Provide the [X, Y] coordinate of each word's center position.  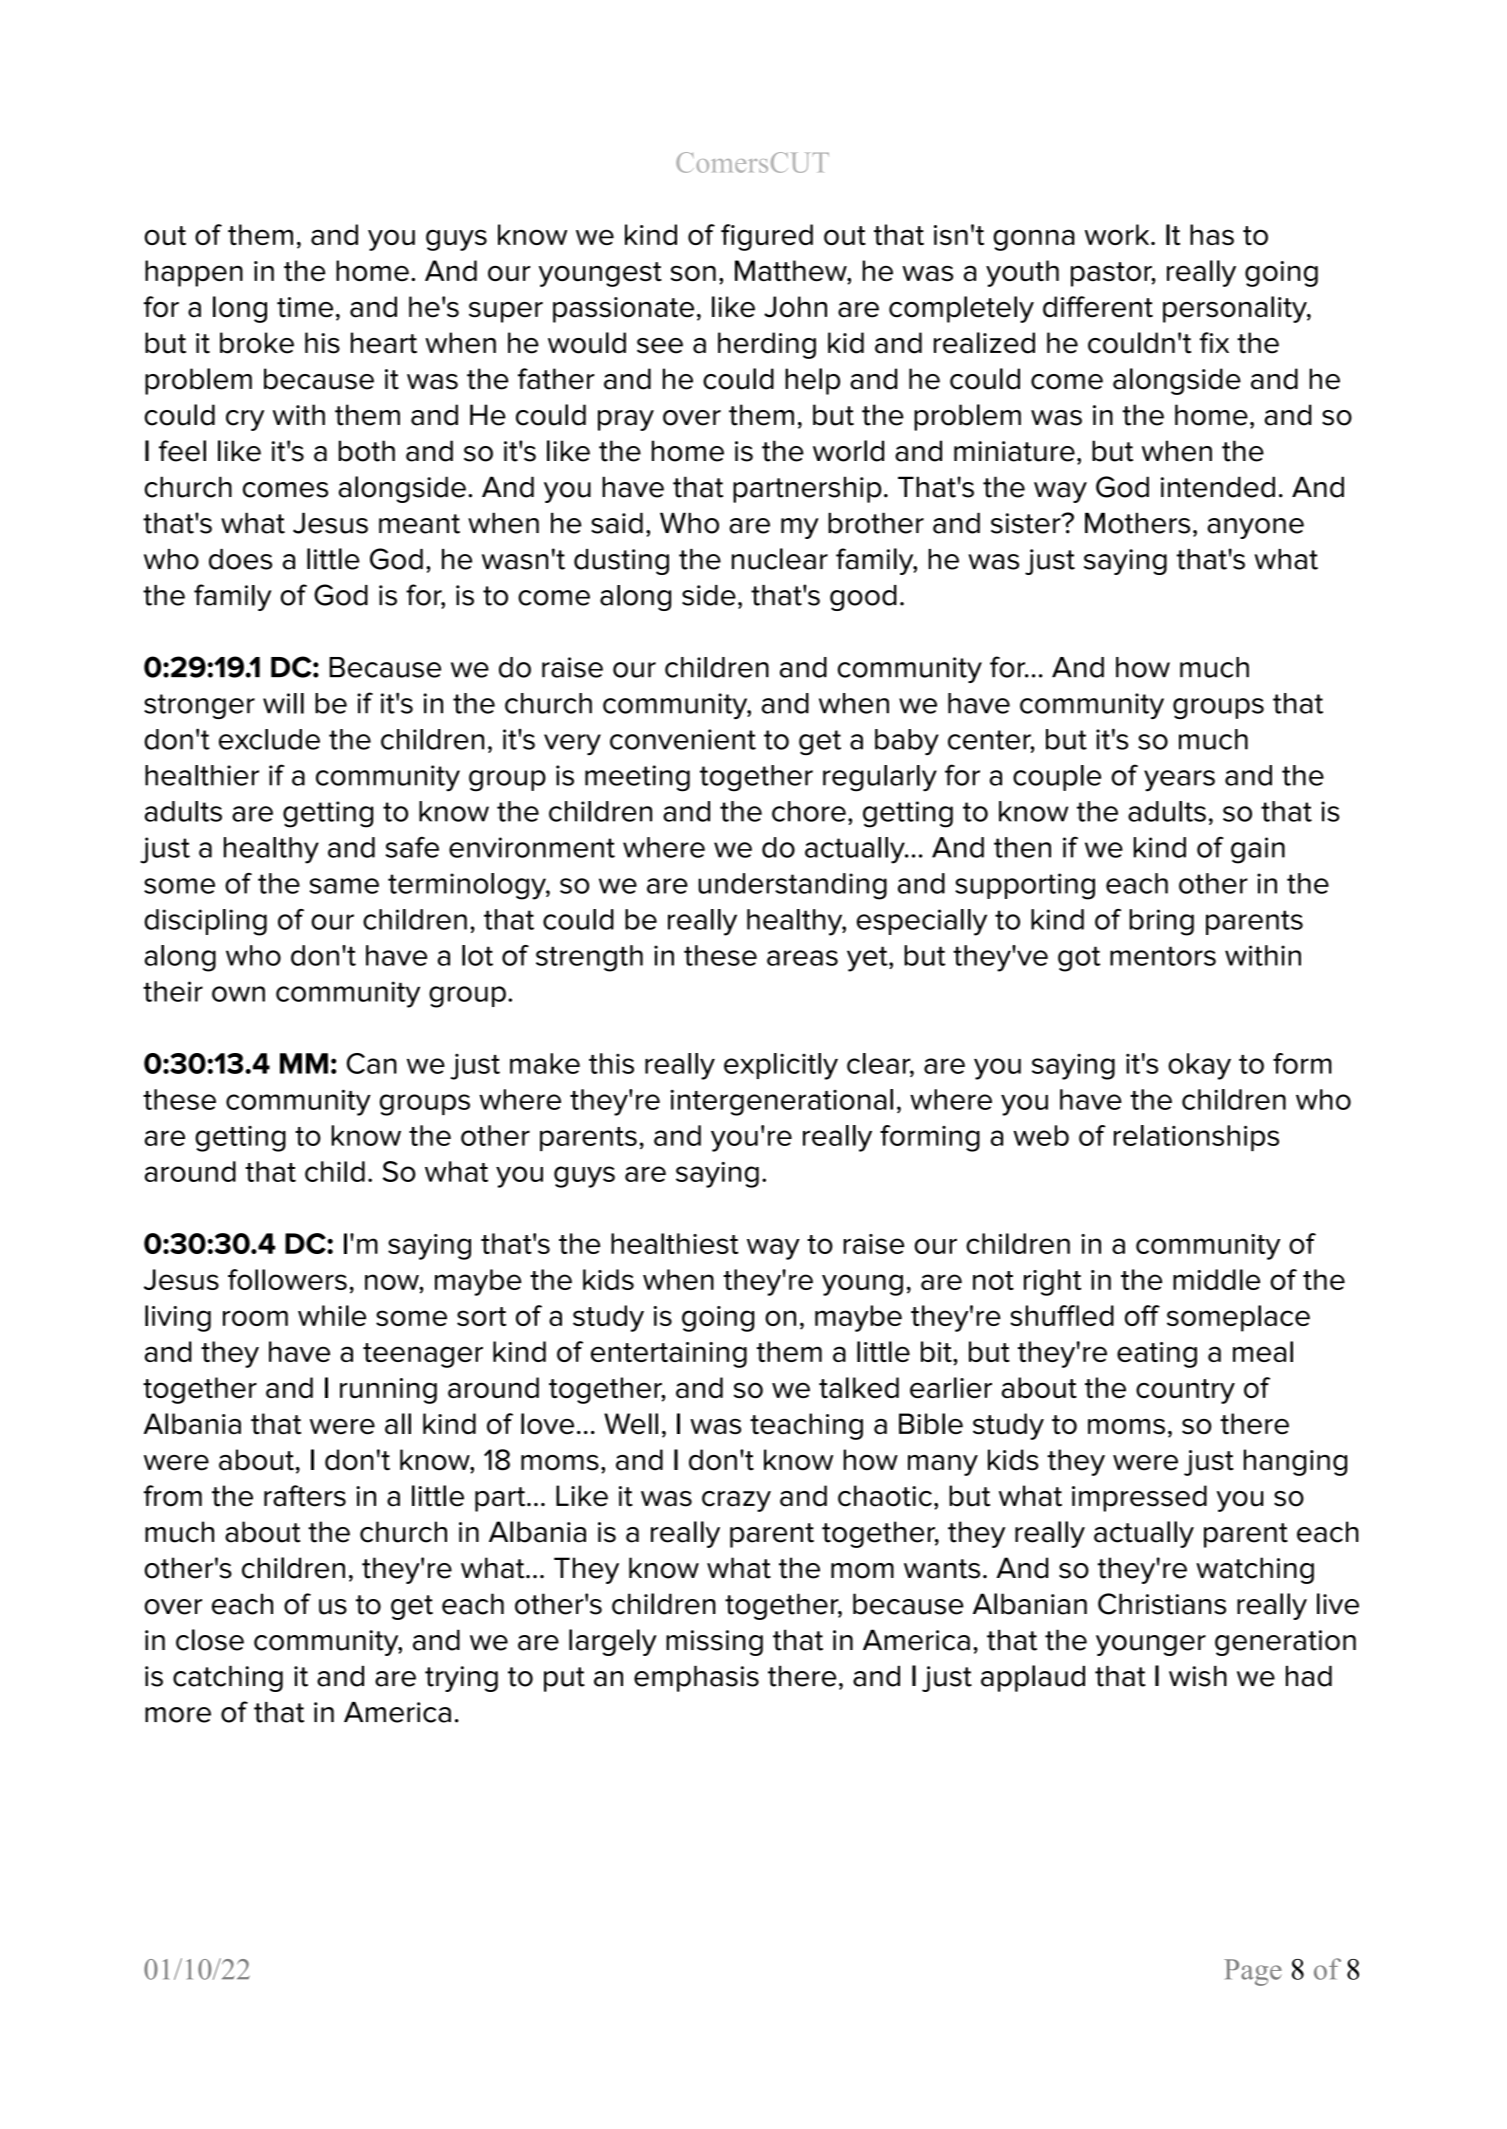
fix [1214, 342]
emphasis [696, 1679]
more [178, 1715]
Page [1253, 1972]
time [305, 307]
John [795, 307]
